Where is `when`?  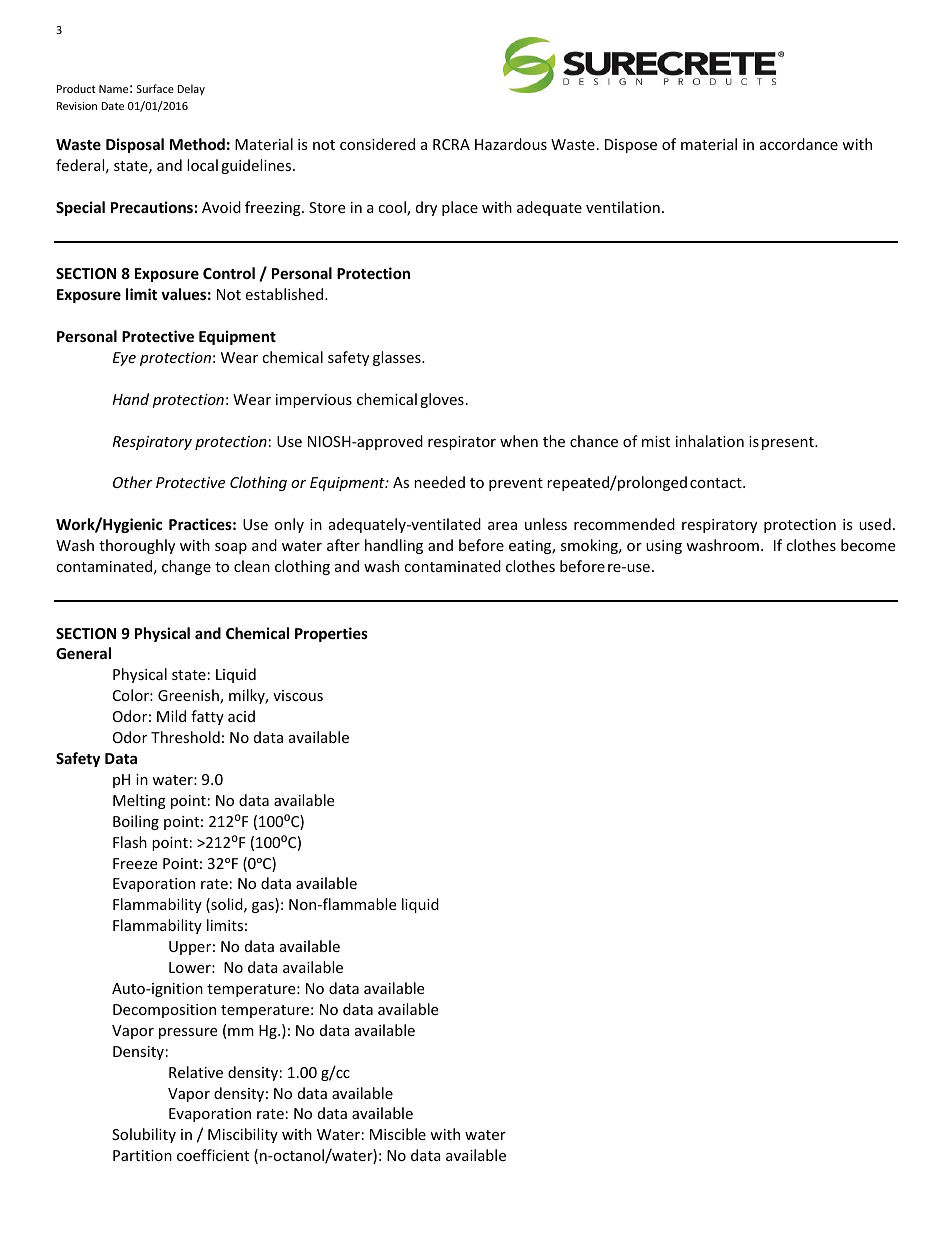 when is located at coordinates (519, 441).
